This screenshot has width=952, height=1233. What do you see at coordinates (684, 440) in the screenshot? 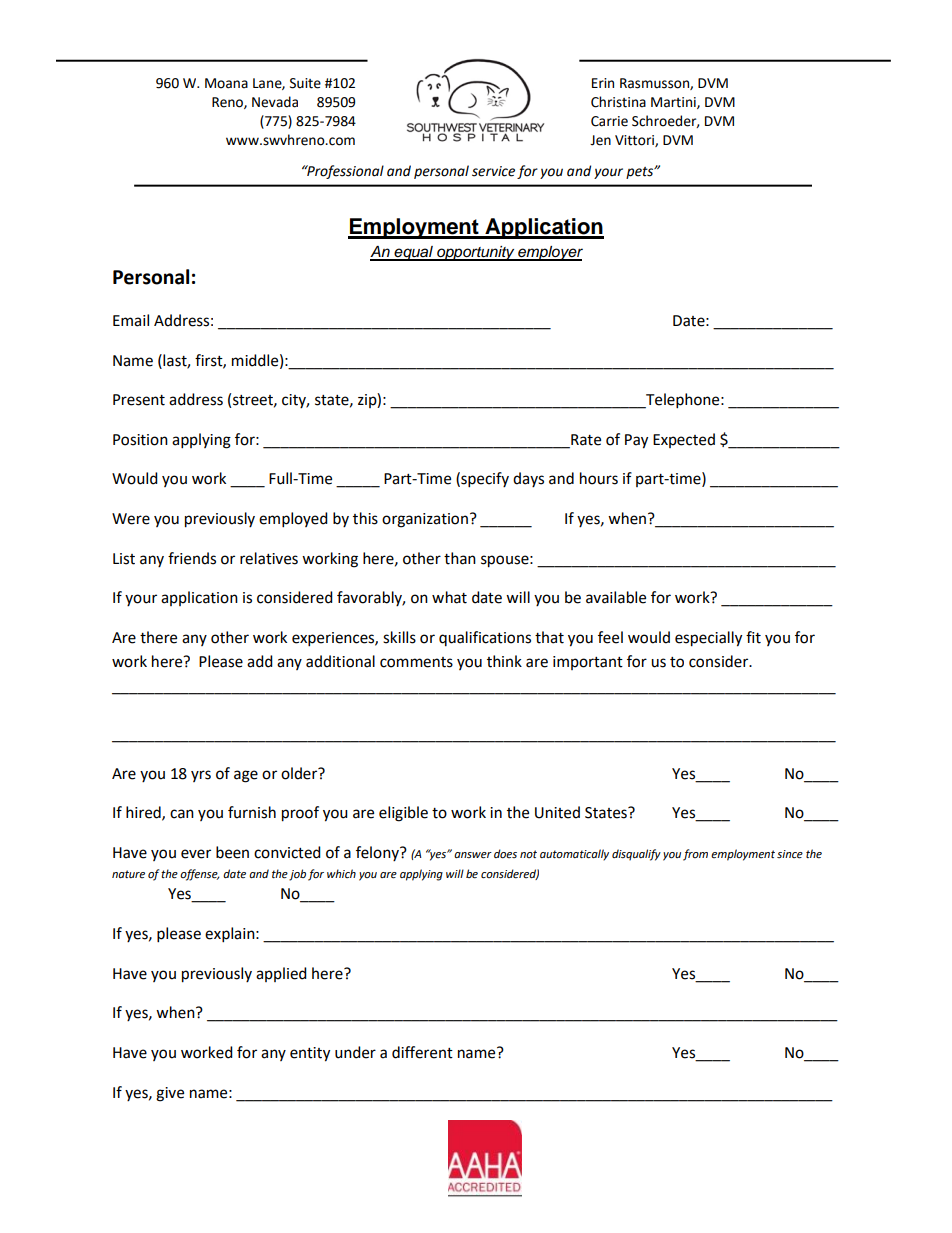
I see `Expected` at bounding box center [684, 440].
